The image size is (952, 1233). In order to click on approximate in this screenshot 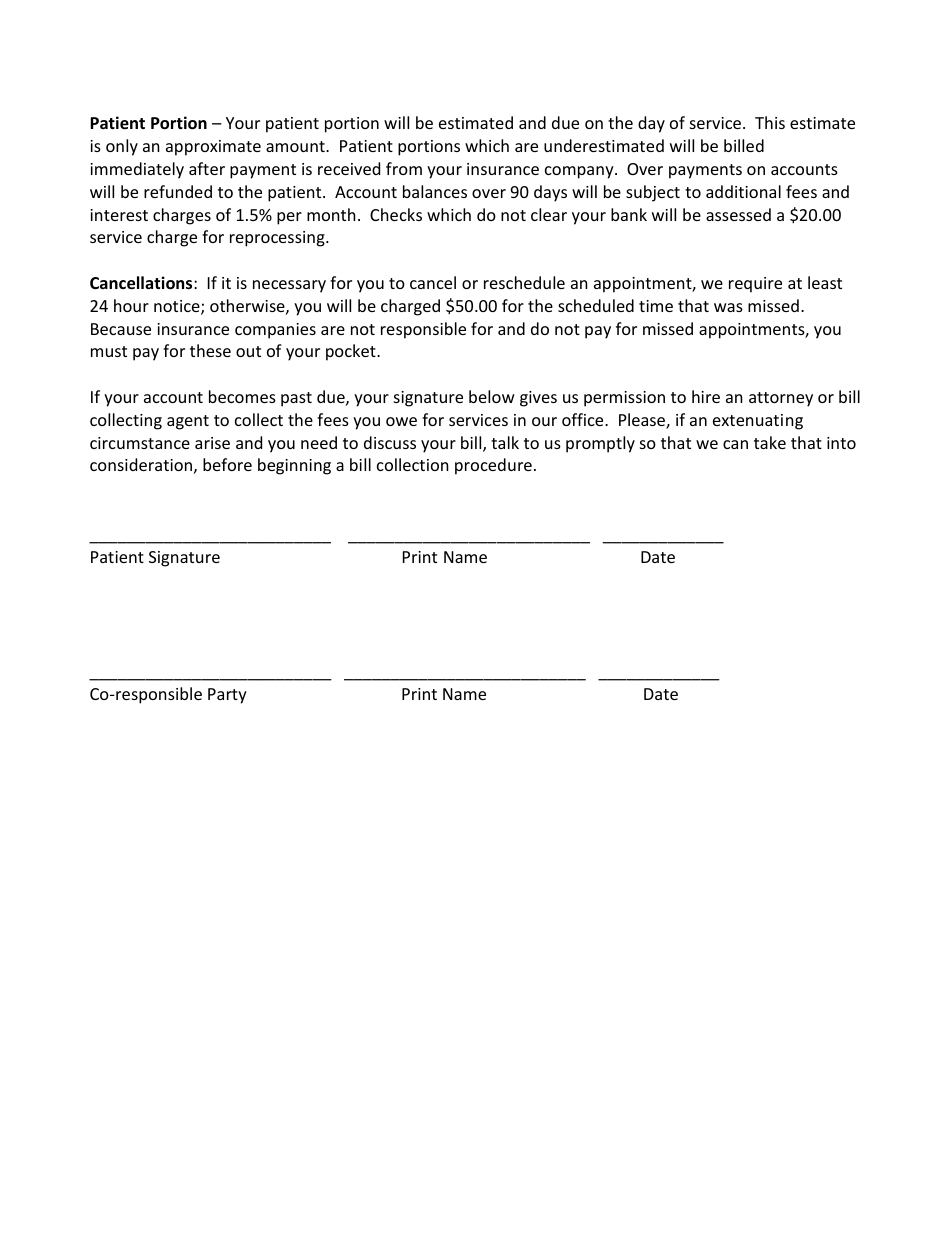, I will do `click(213, 148)`.
